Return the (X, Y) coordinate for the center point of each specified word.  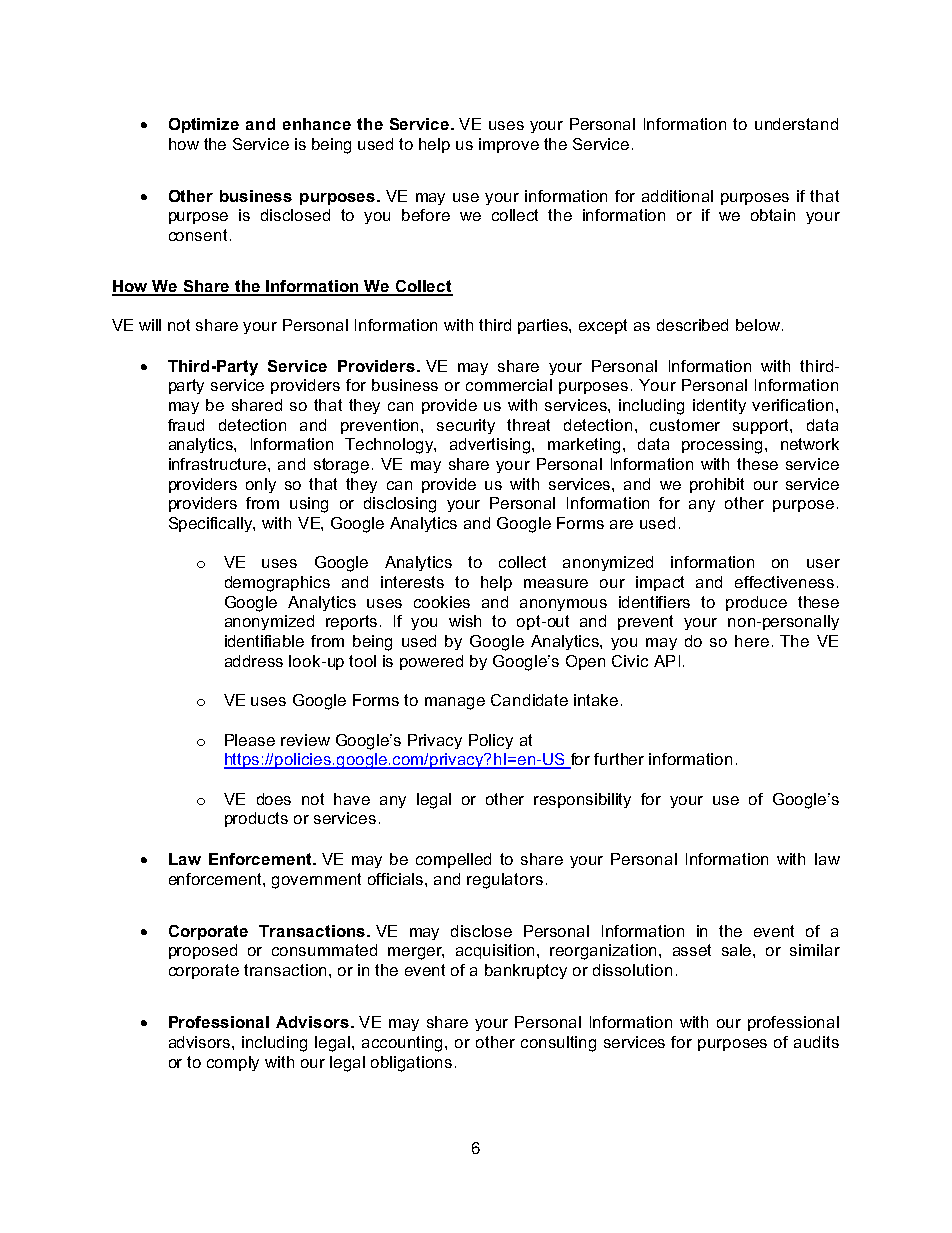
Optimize (204, 125)
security (466, 426)
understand (796, 124)
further (619, 759)
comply (233, 1063)
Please (250, 740)
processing (724, 446)
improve (509, 145)
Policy (491, 741)
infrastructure (219, 464)
